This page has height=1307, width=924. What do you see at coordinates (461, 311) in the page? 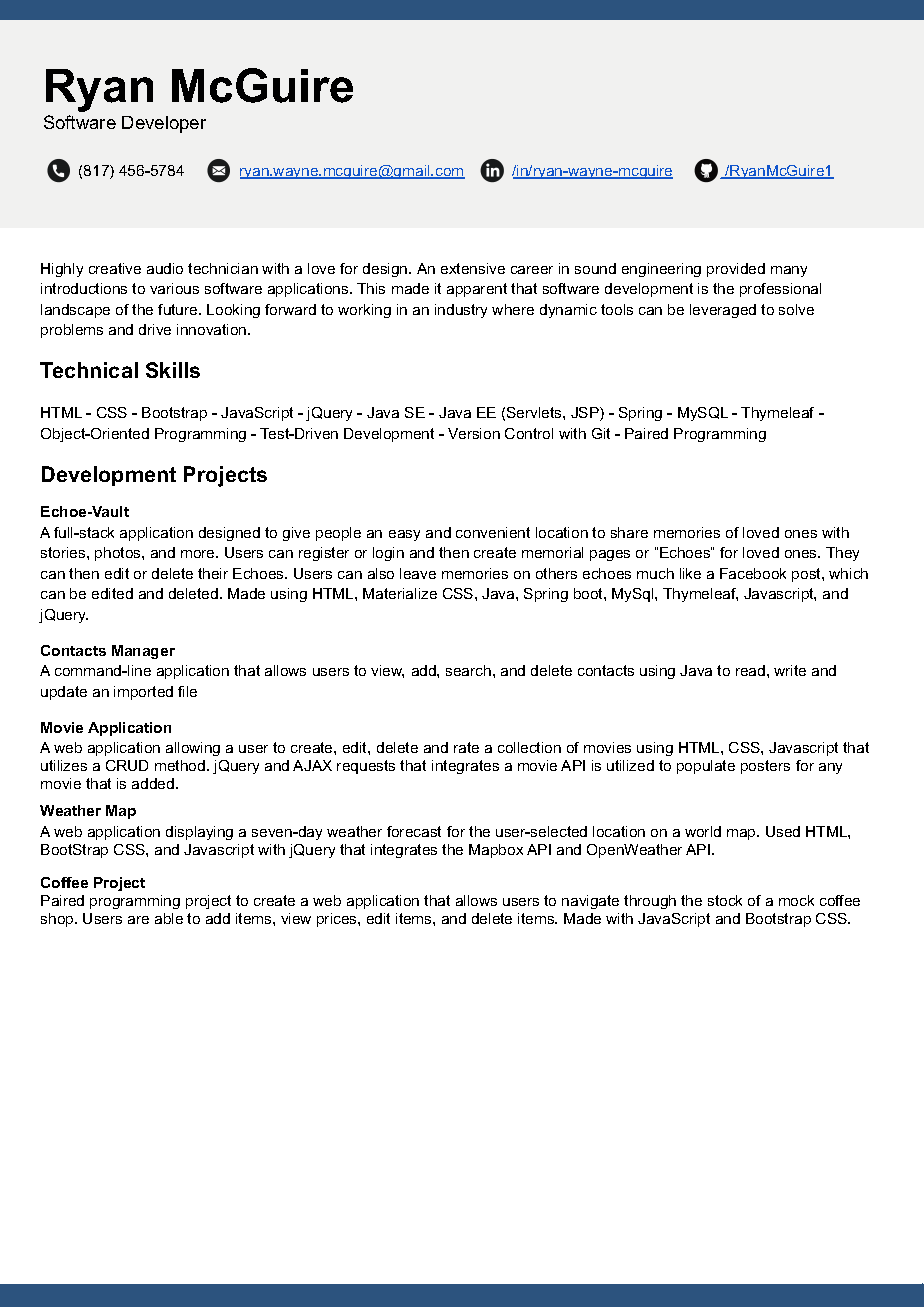
I see `industry` at bounding box center [461, 311].
